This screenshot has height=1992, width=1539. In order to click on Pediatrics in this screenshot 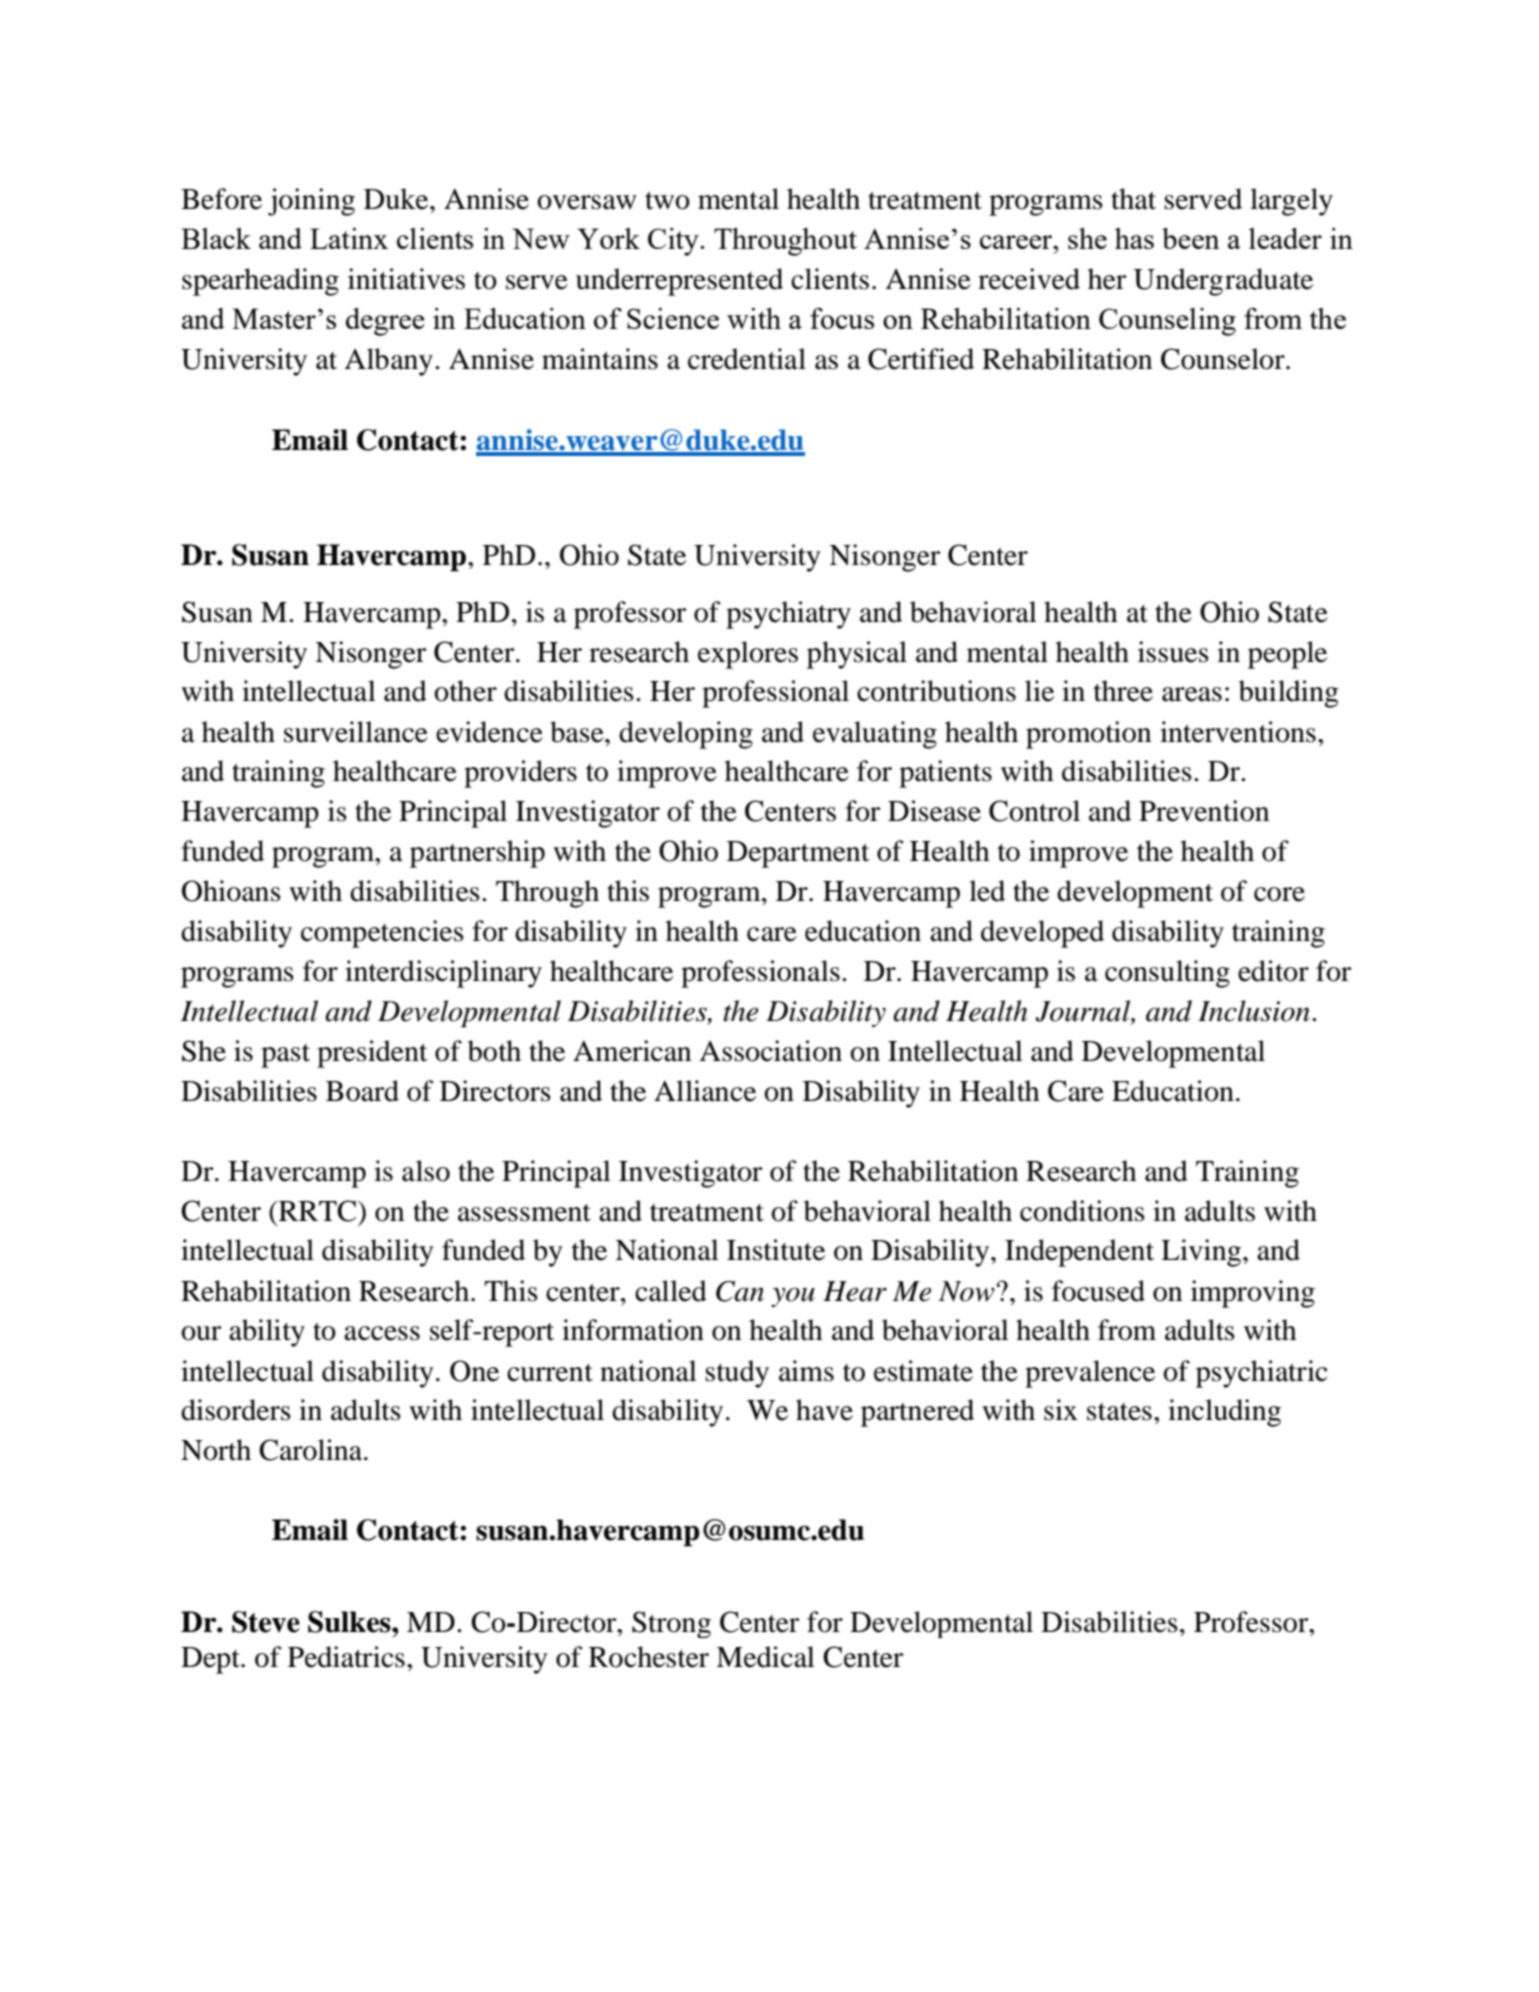, I will do `click(346, 1657)`.
